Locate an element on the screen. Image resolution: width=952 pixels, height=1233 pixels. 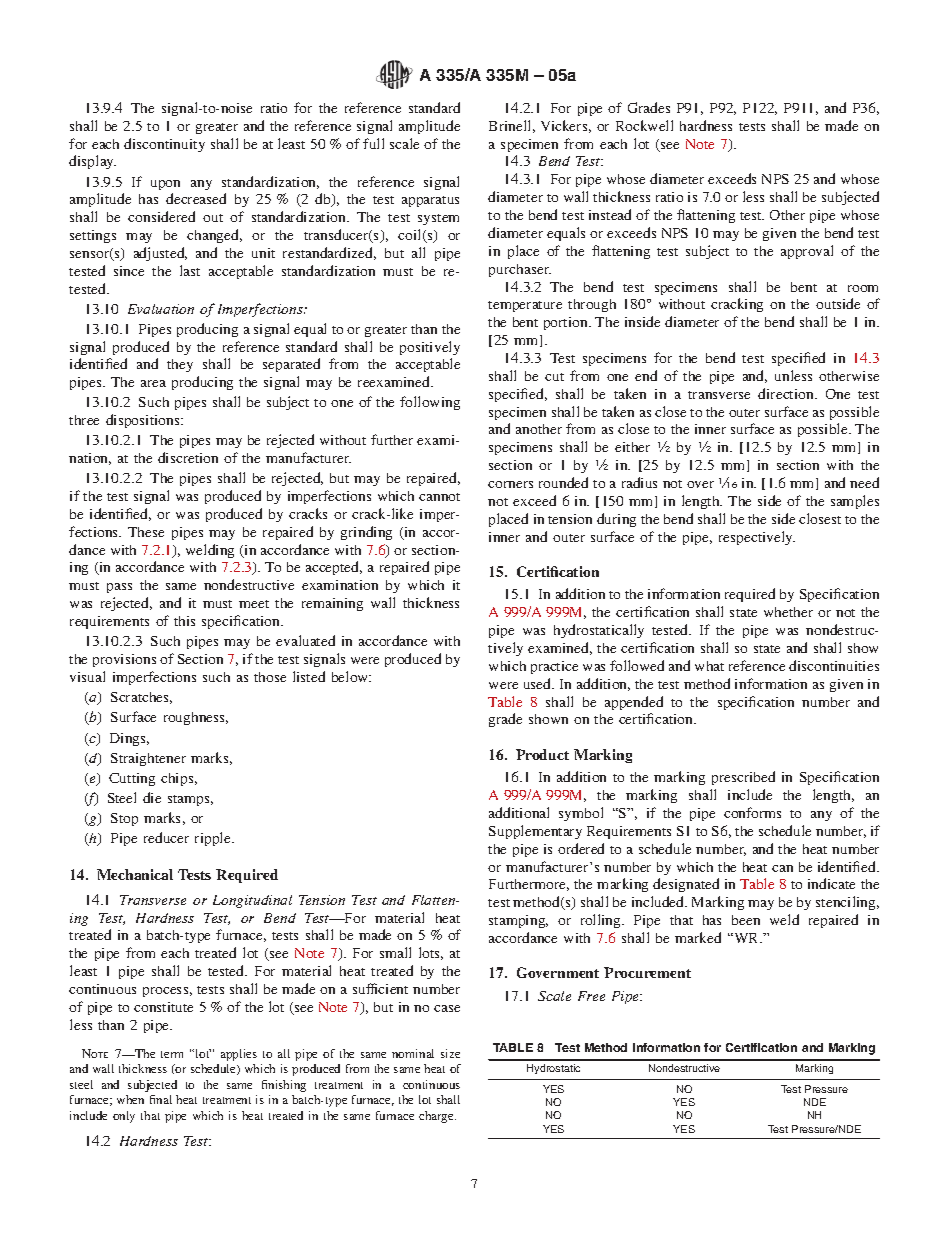
Straightener is located at coordinates (148, 759).
